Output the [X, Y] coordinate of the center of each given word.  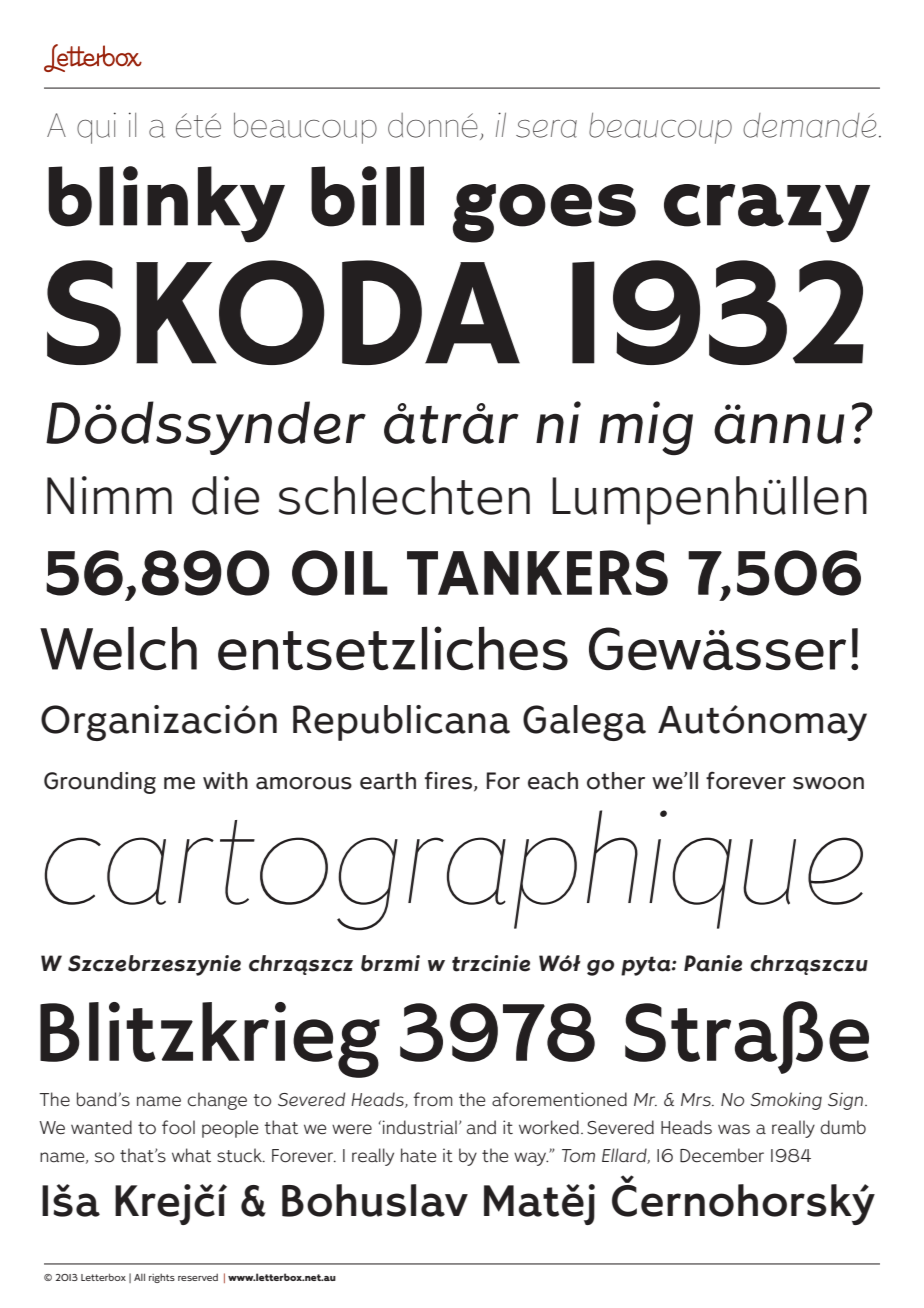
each [553, 781]
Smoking [786, 1101]
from [433, 1099]
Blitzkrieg [210, 1040]
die [225, 495]
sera [546, 129]
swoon [828, 783]
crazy [767, 213]
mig [646, 428]
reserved [198, 1277]
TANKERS [537, 573]
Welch [118, 648]
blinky [166, 204]
